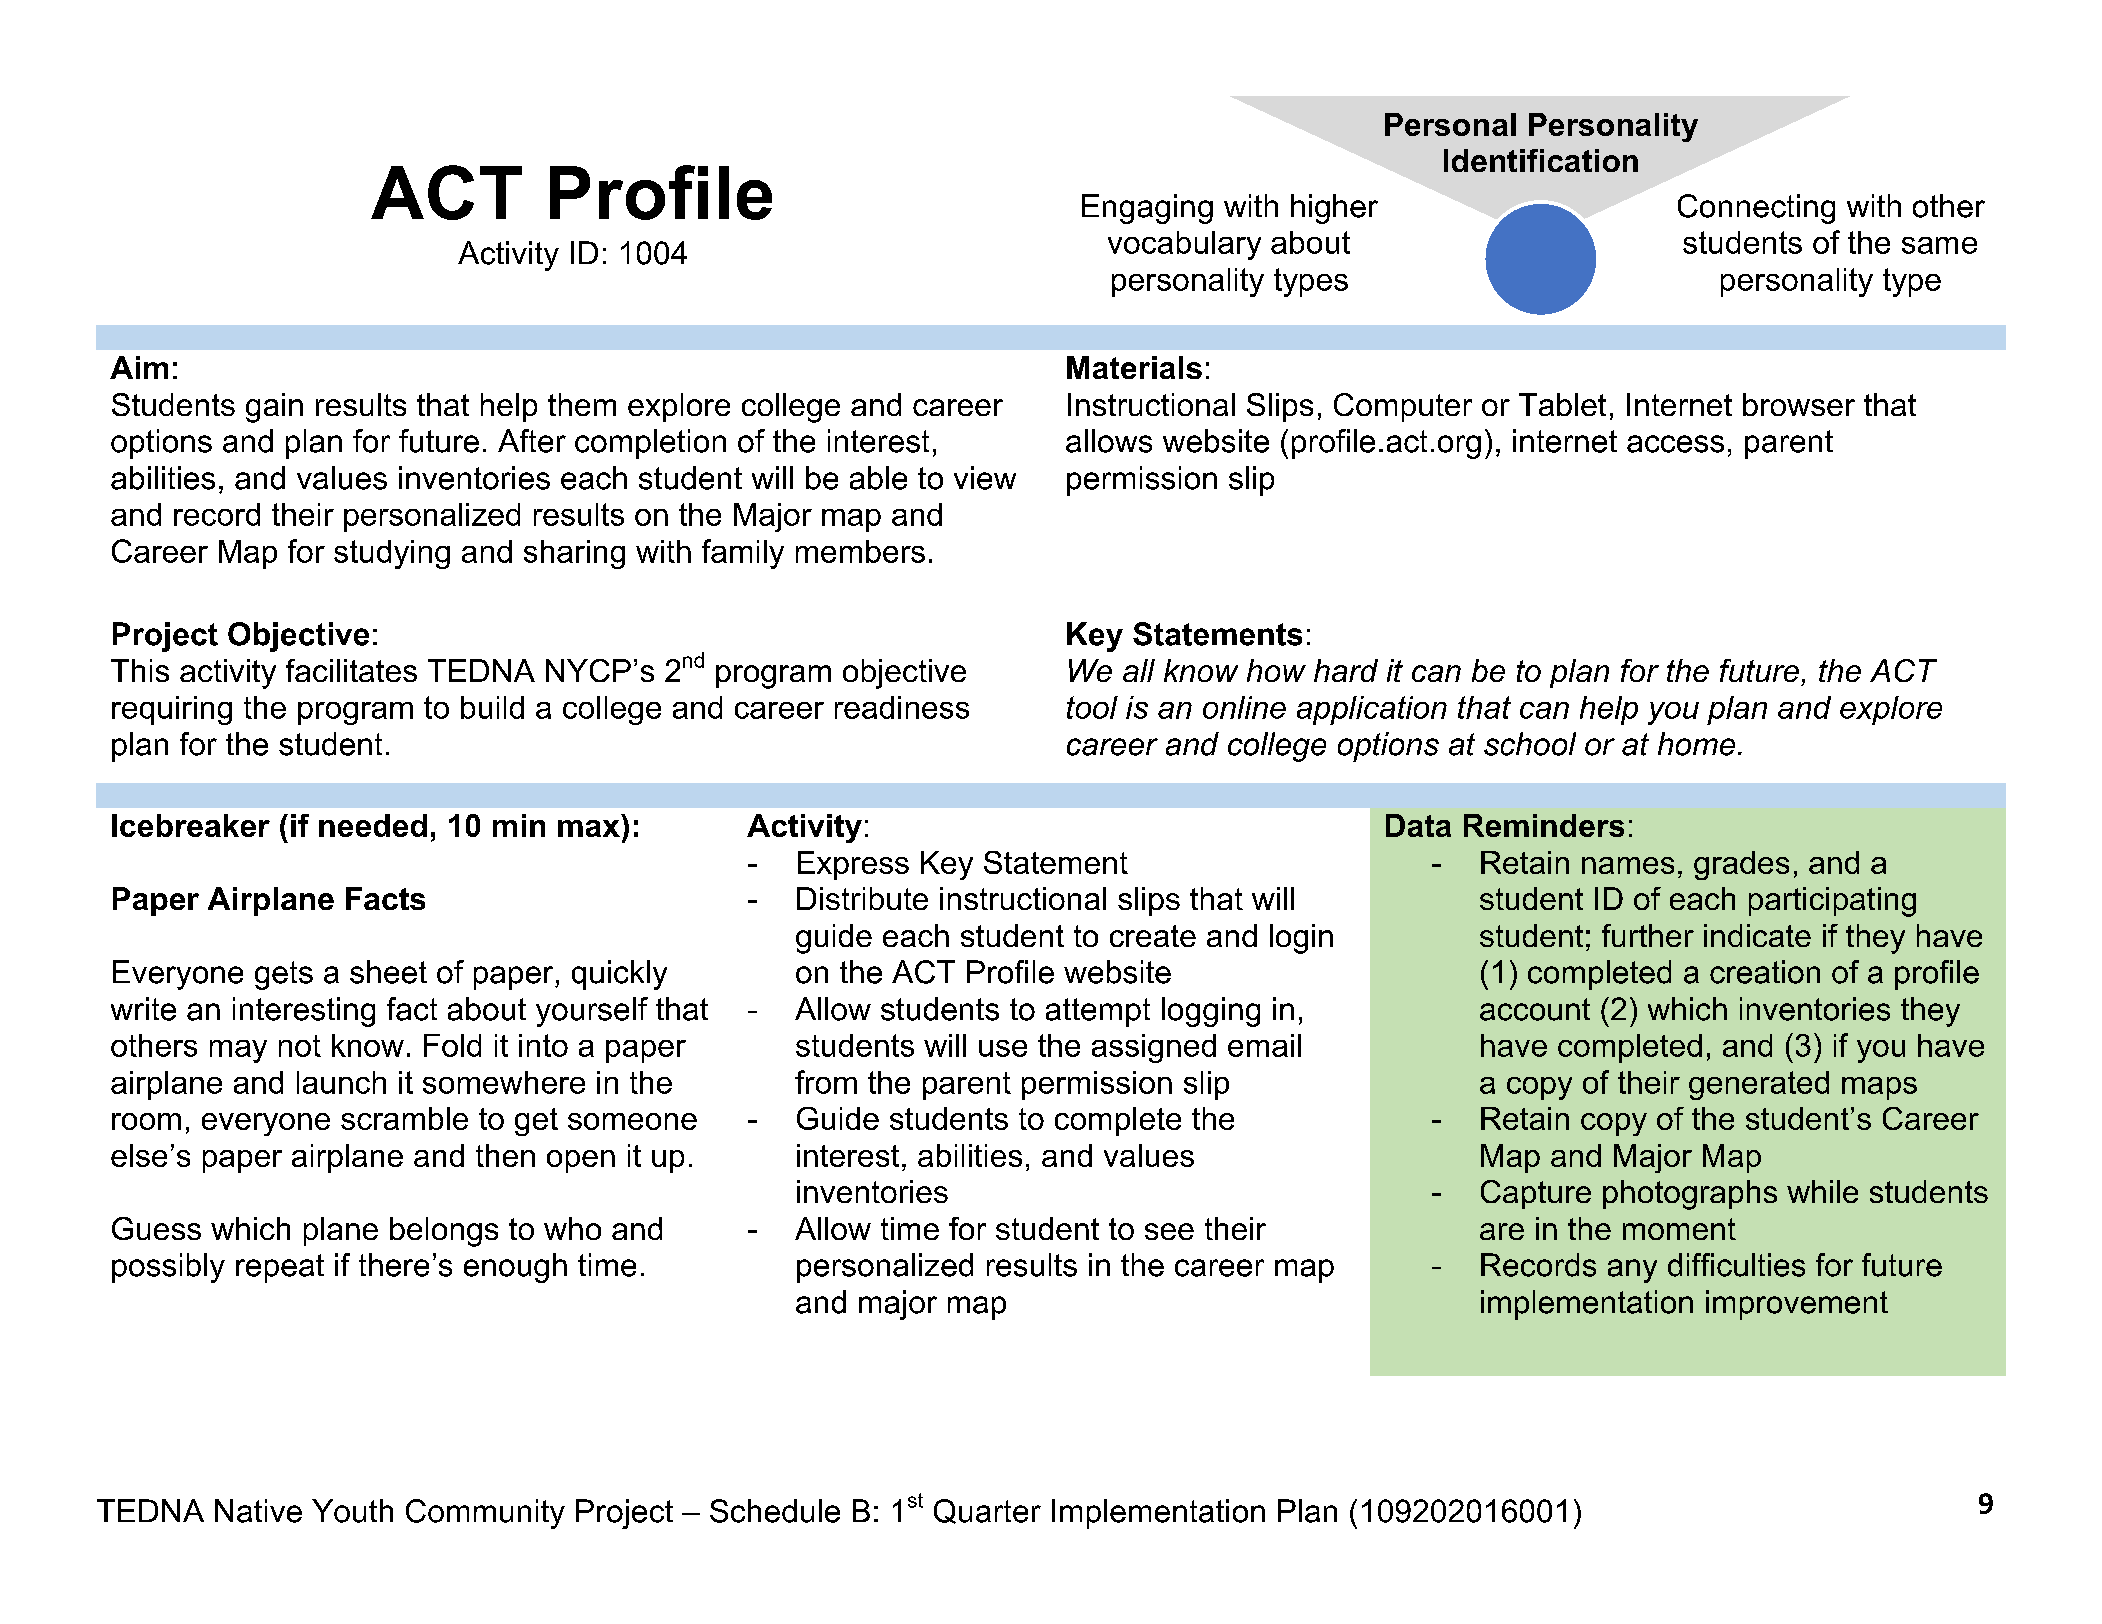  What do you see at coordinates (1147, 209) in the screenshot?
I see `Engaging` at bounding box center [1147, 209].
